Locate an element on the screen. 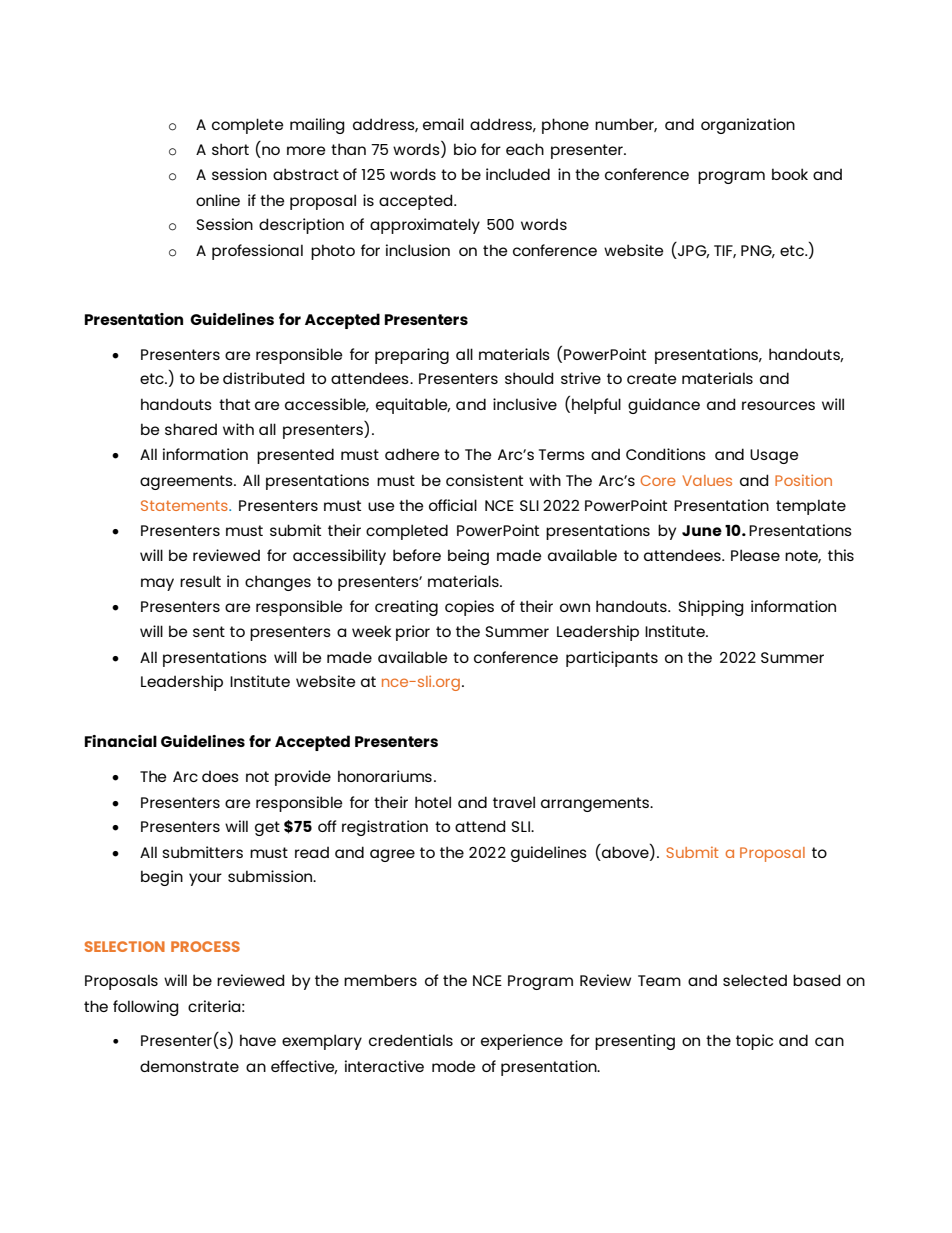 The height and width of the screenshot is (1233, 952). shared is located at coordinates (191, 429).
